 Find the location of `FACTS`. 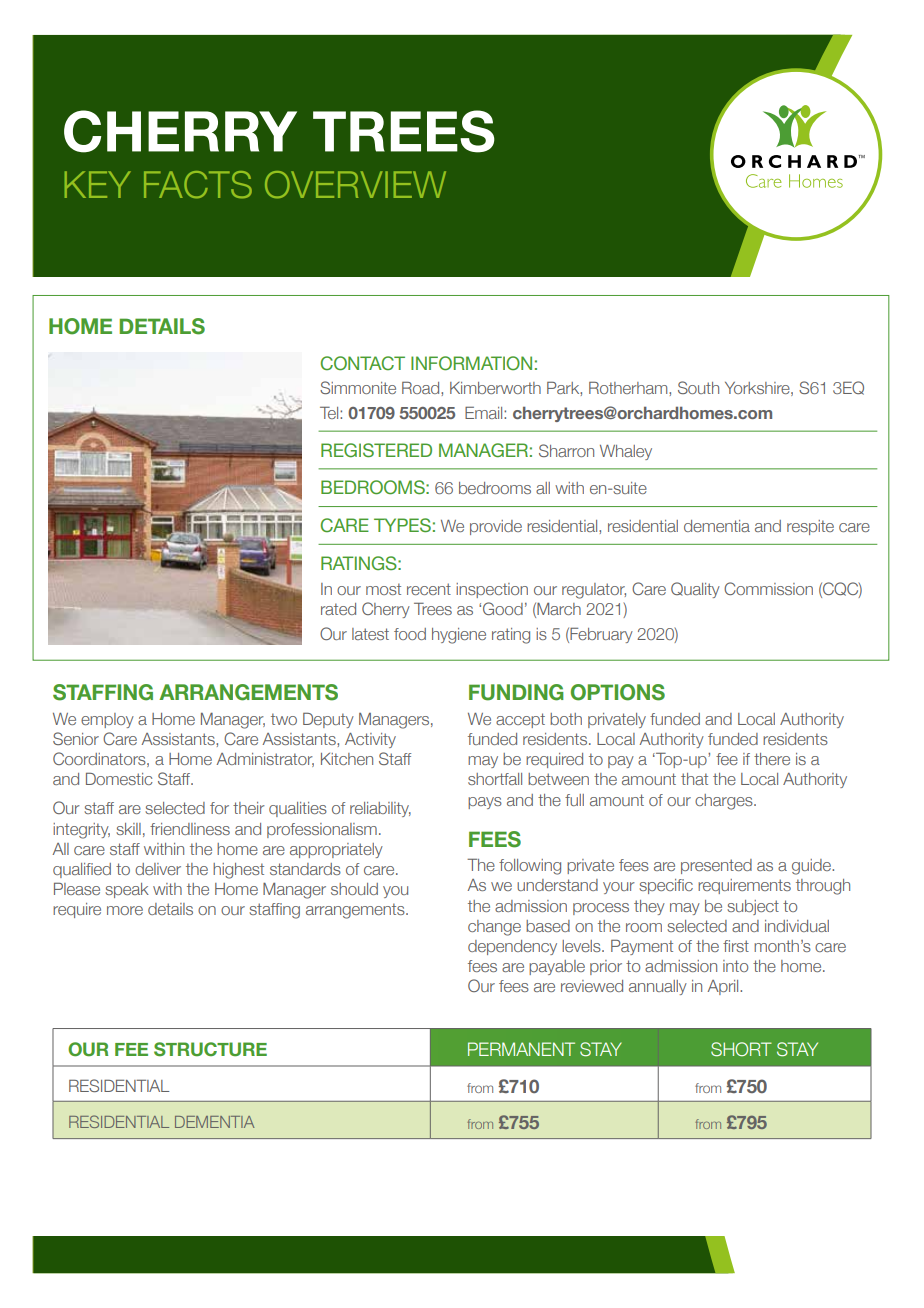

FACTS is located at coordinates (198, 185).
